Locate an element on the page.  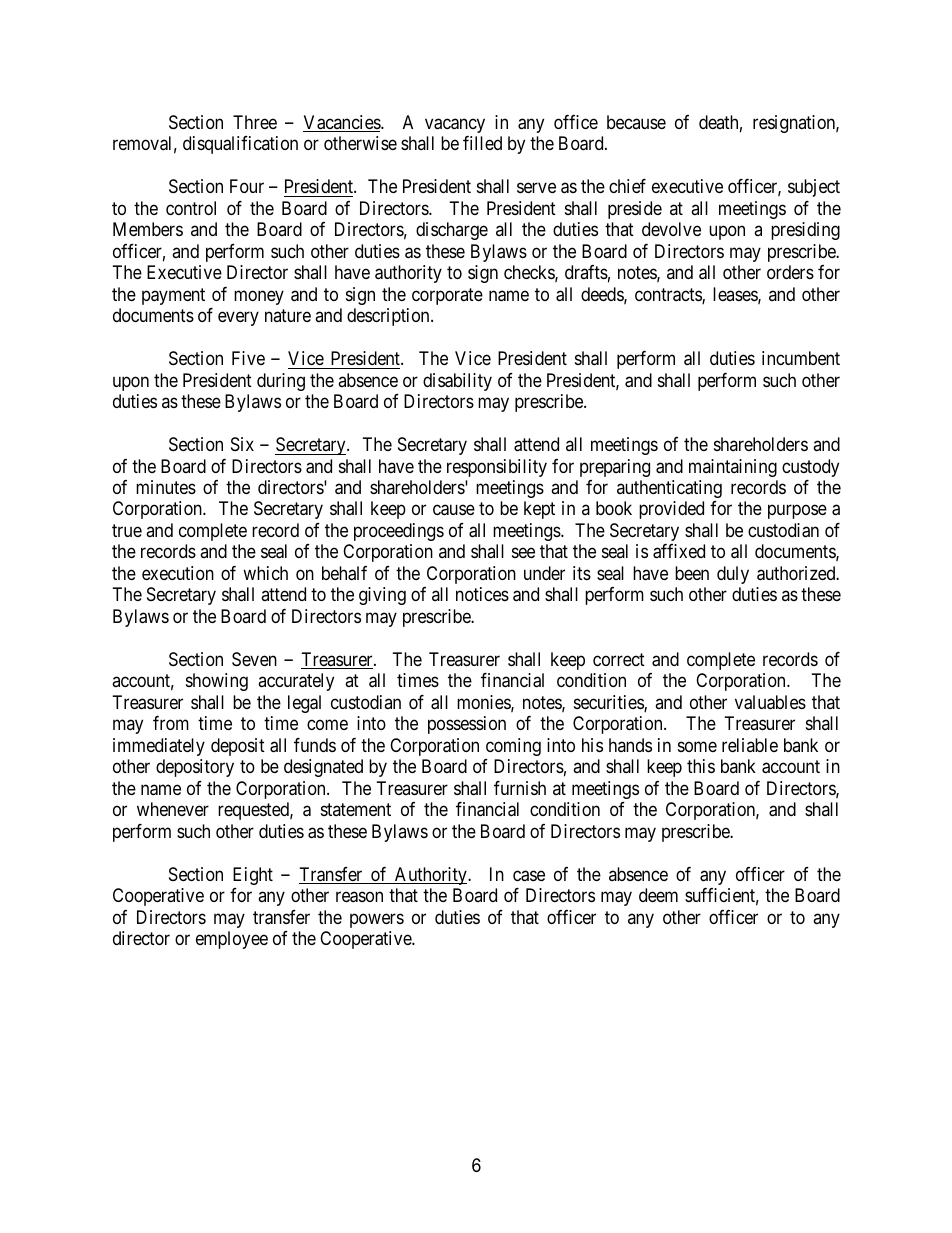
employee is located at coordinates (232, 940).
